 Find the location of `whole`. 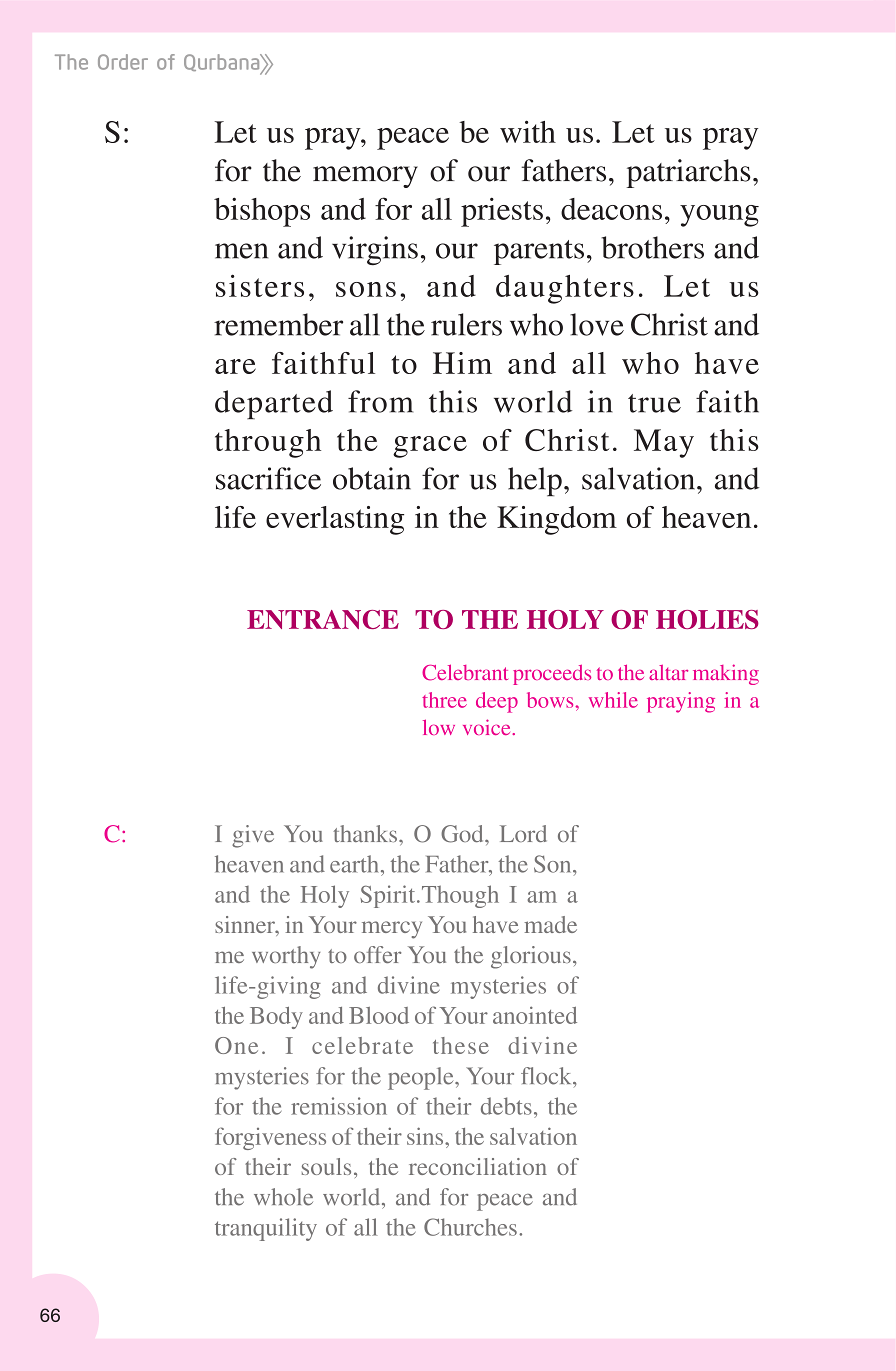

whole is located at coordinates (283, 1197).
